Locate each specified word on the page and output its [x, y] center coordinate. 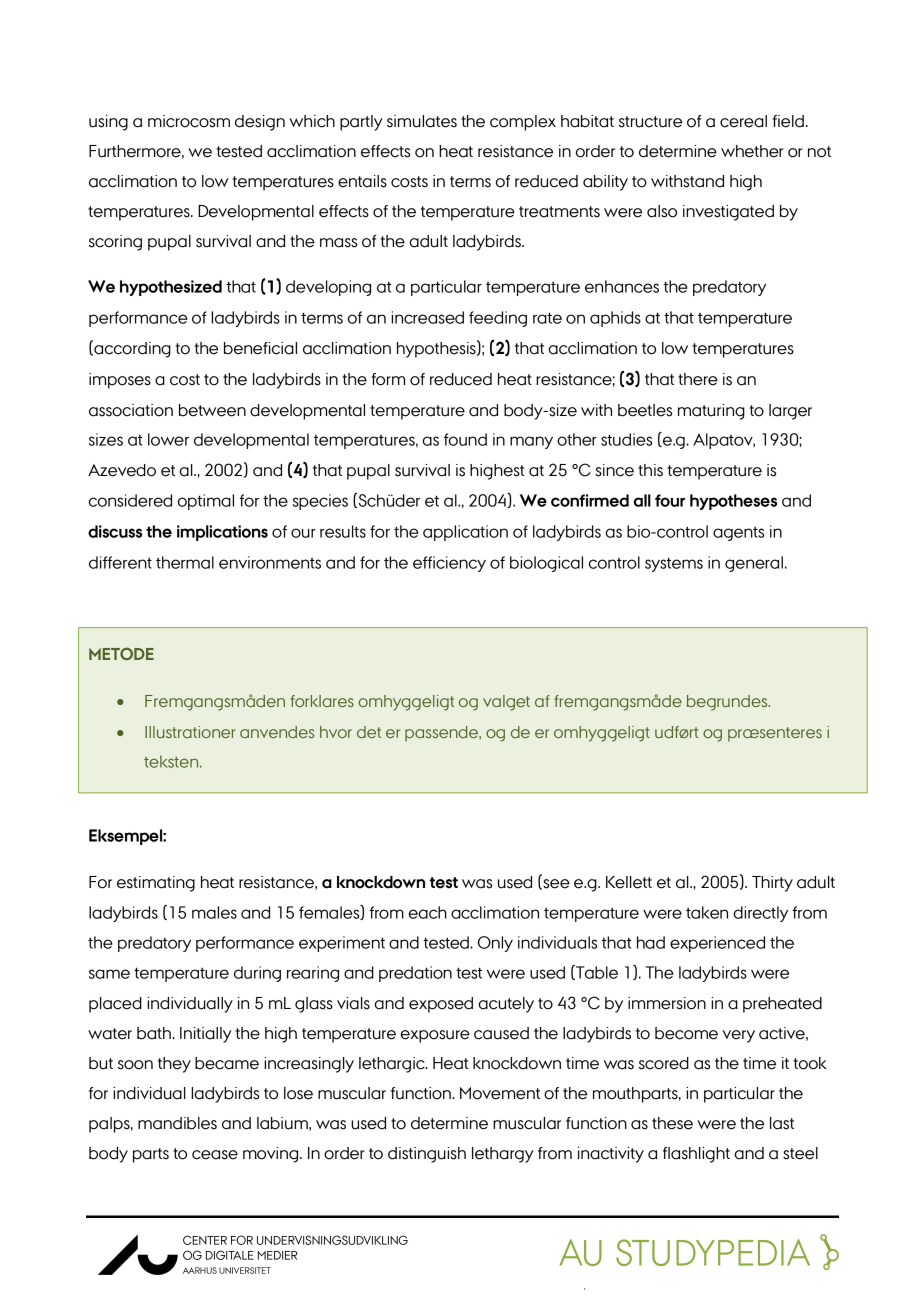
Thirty [772, 884]
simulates [422, 121]
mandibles [177, 1123]
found [465, 439]
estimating [156, 884]
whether [752, 151]
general [754, 564]
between [212, 410]
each [428, 912]
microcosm [189, 121]
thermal [185, 562]
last [782, 1123]
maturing [711, 412]
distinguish [427, 1155]
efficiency [449, 564]
